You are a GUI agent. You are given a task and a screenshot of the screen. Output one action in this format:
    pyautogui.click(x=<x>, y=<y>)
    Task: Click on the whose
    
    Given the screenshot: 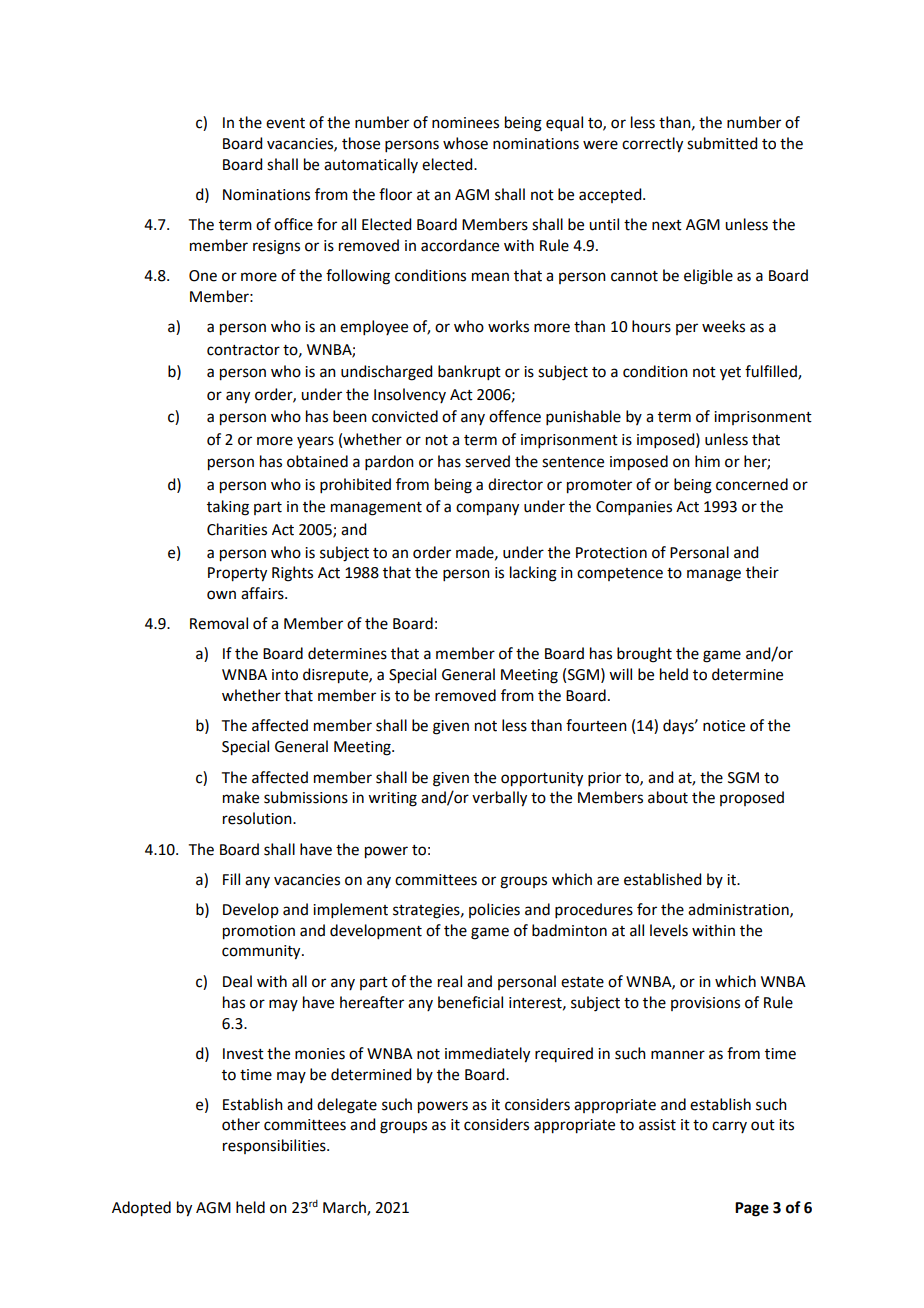 What is the action you would take?
    pyautogui.click(x=465, y=143)
